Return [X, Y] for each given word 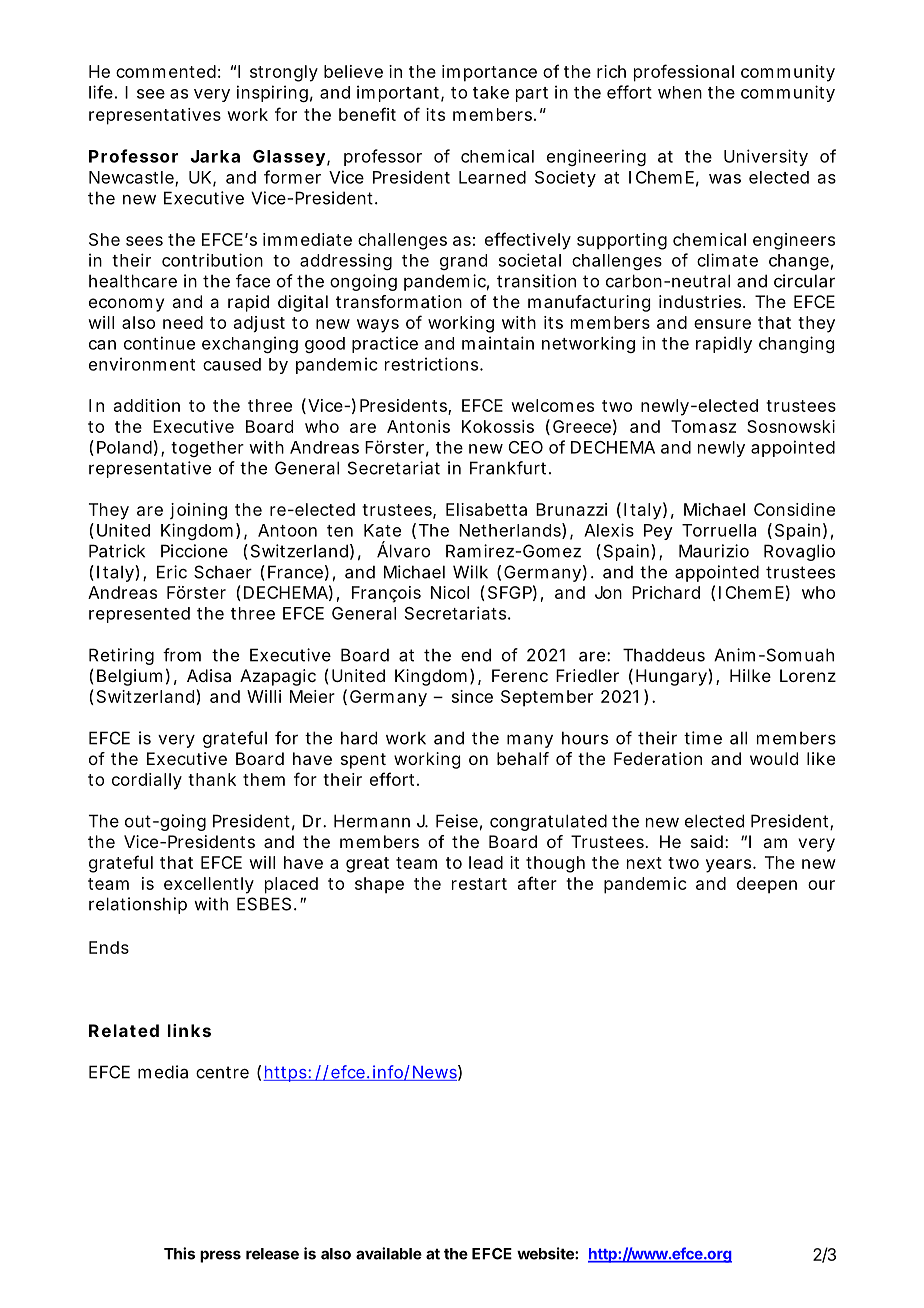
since [472, 696]
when [680, 92]
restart [479, 884]
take [491, 92]
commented [166, 71]
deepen [767, 885]
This [179, 1253]
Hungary [671, 677]
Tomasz [703, 426]
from [182, 655]
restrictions [433, 364]
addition [147, 405]
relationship [138, 905]
